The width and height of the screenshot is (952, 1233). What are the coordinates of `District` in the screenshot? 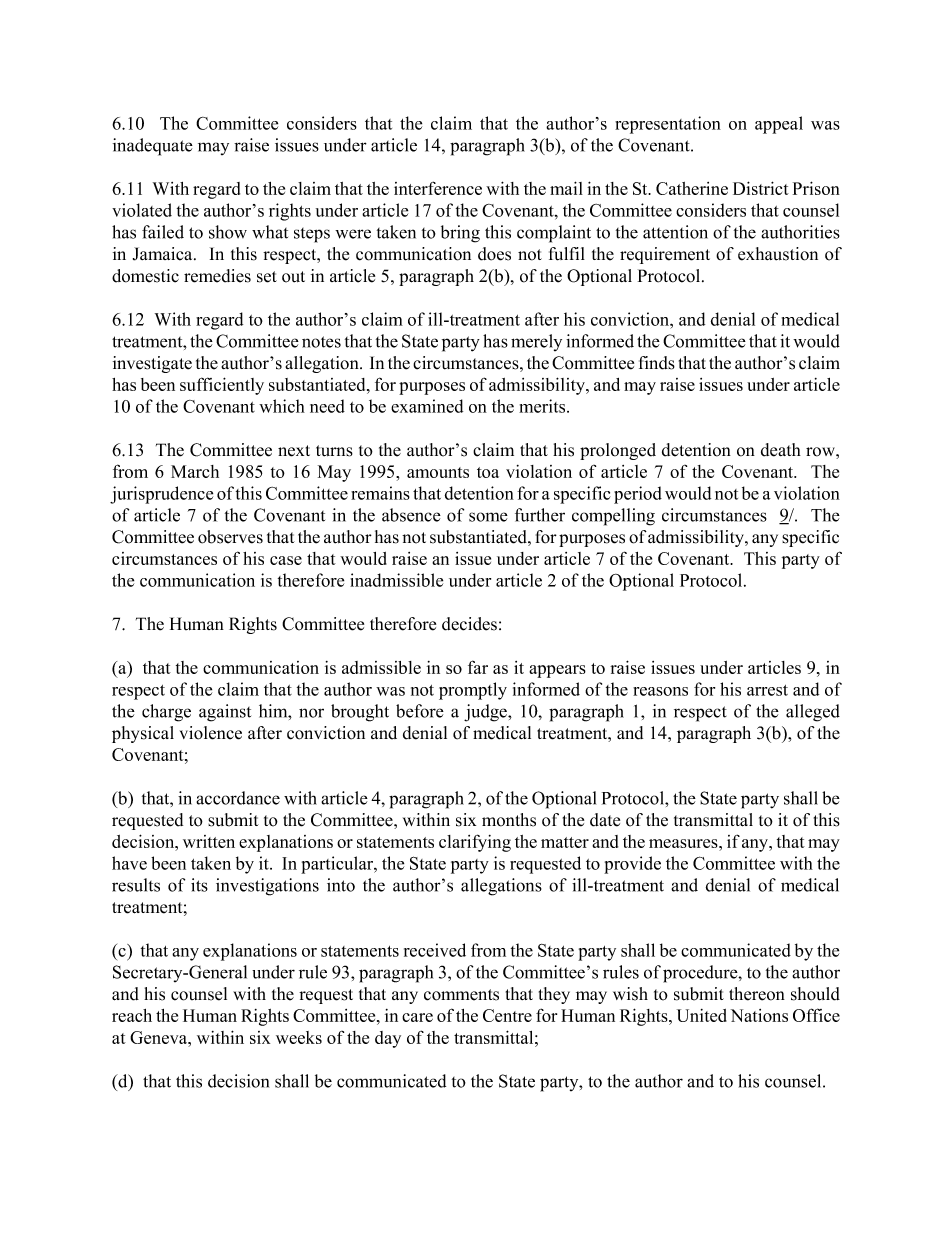 It's located at (761, 188).
